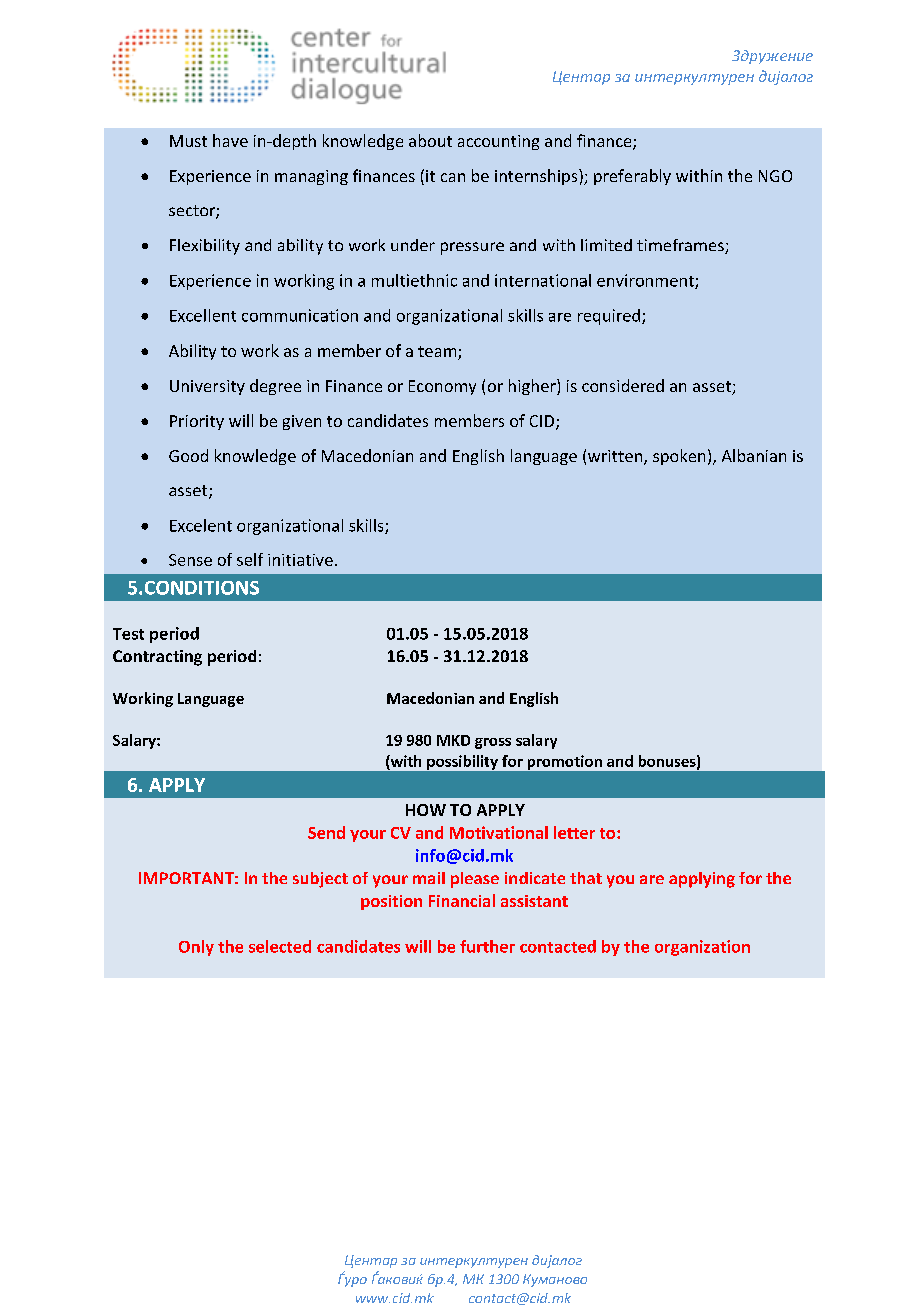 The height and width of the image is (1308, 924). Describe the element at coordinates (623, 385) in the image. I see `considered` at that location.
